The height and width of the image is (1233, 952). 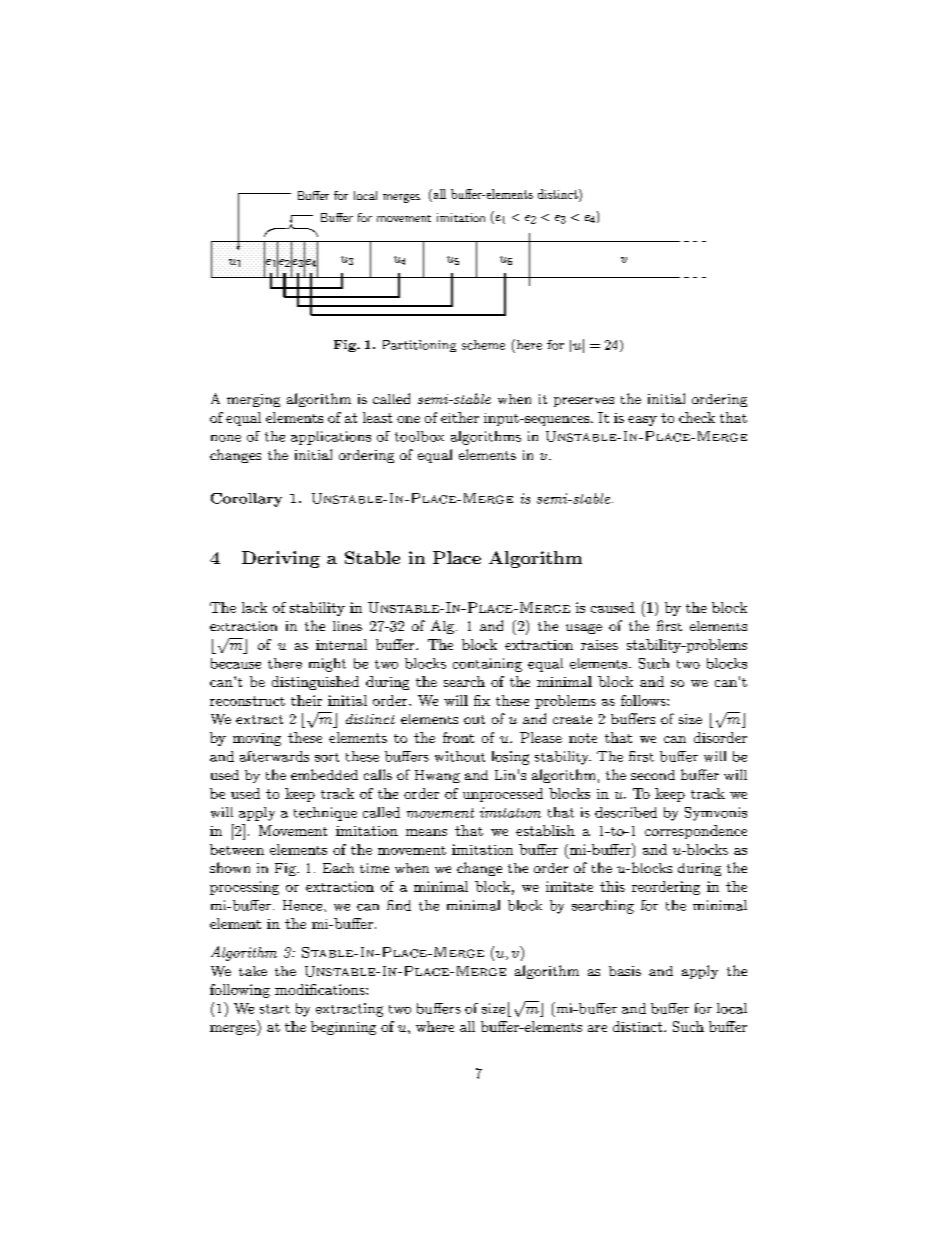 I want to click on preserves, so click(x=584, y=402).
